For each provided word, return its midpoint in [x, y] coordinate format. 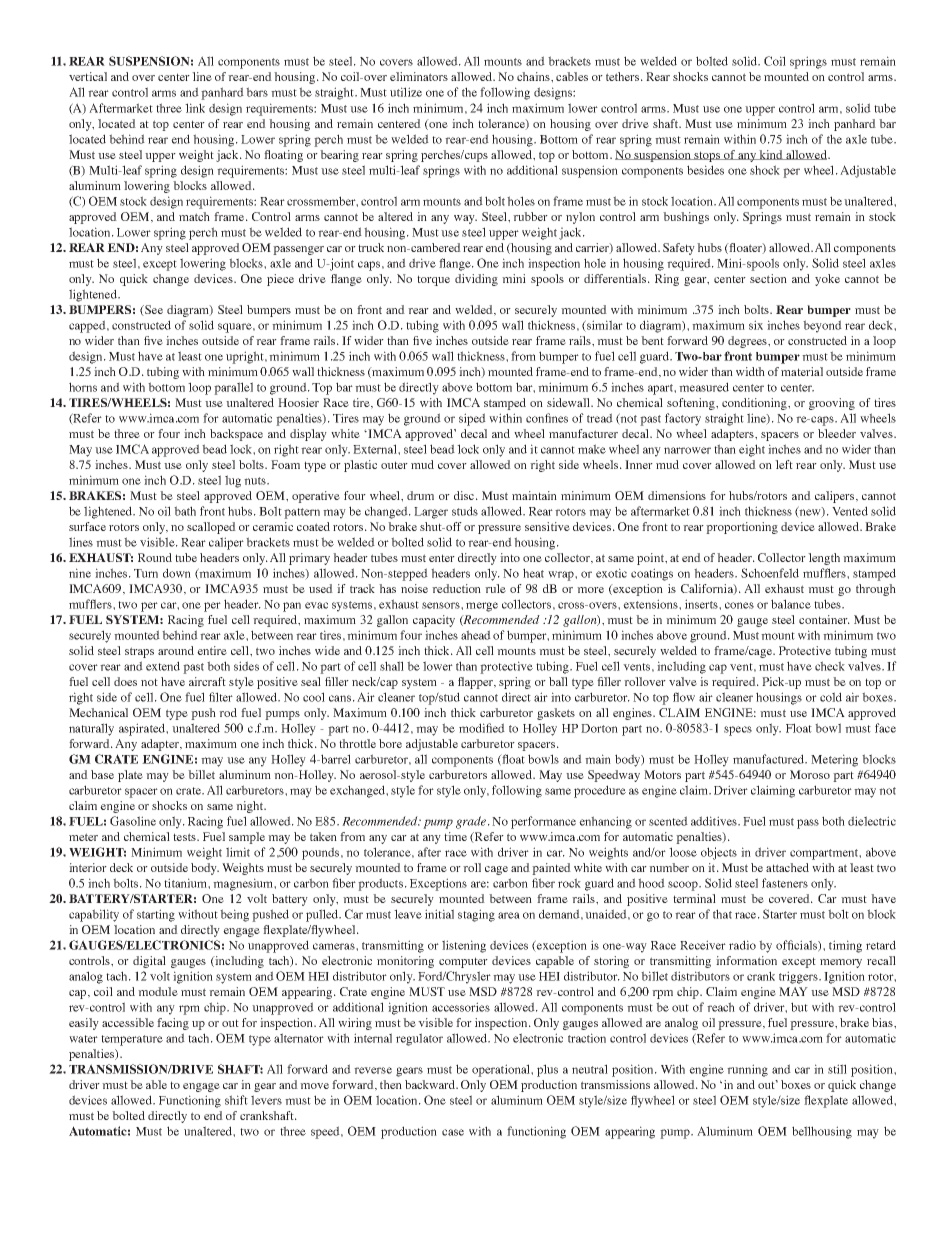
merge [482, 607]
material [802, 371]
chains [534, 76]
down [177, 573]
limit [238, 852]
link [195, 108]
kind [771, 155]
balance [791, 604]
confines [547, 418]
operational [502, 1070]
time [455, 836]
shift [236, 1100]
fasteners [785, 883]
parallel [233, 388]
